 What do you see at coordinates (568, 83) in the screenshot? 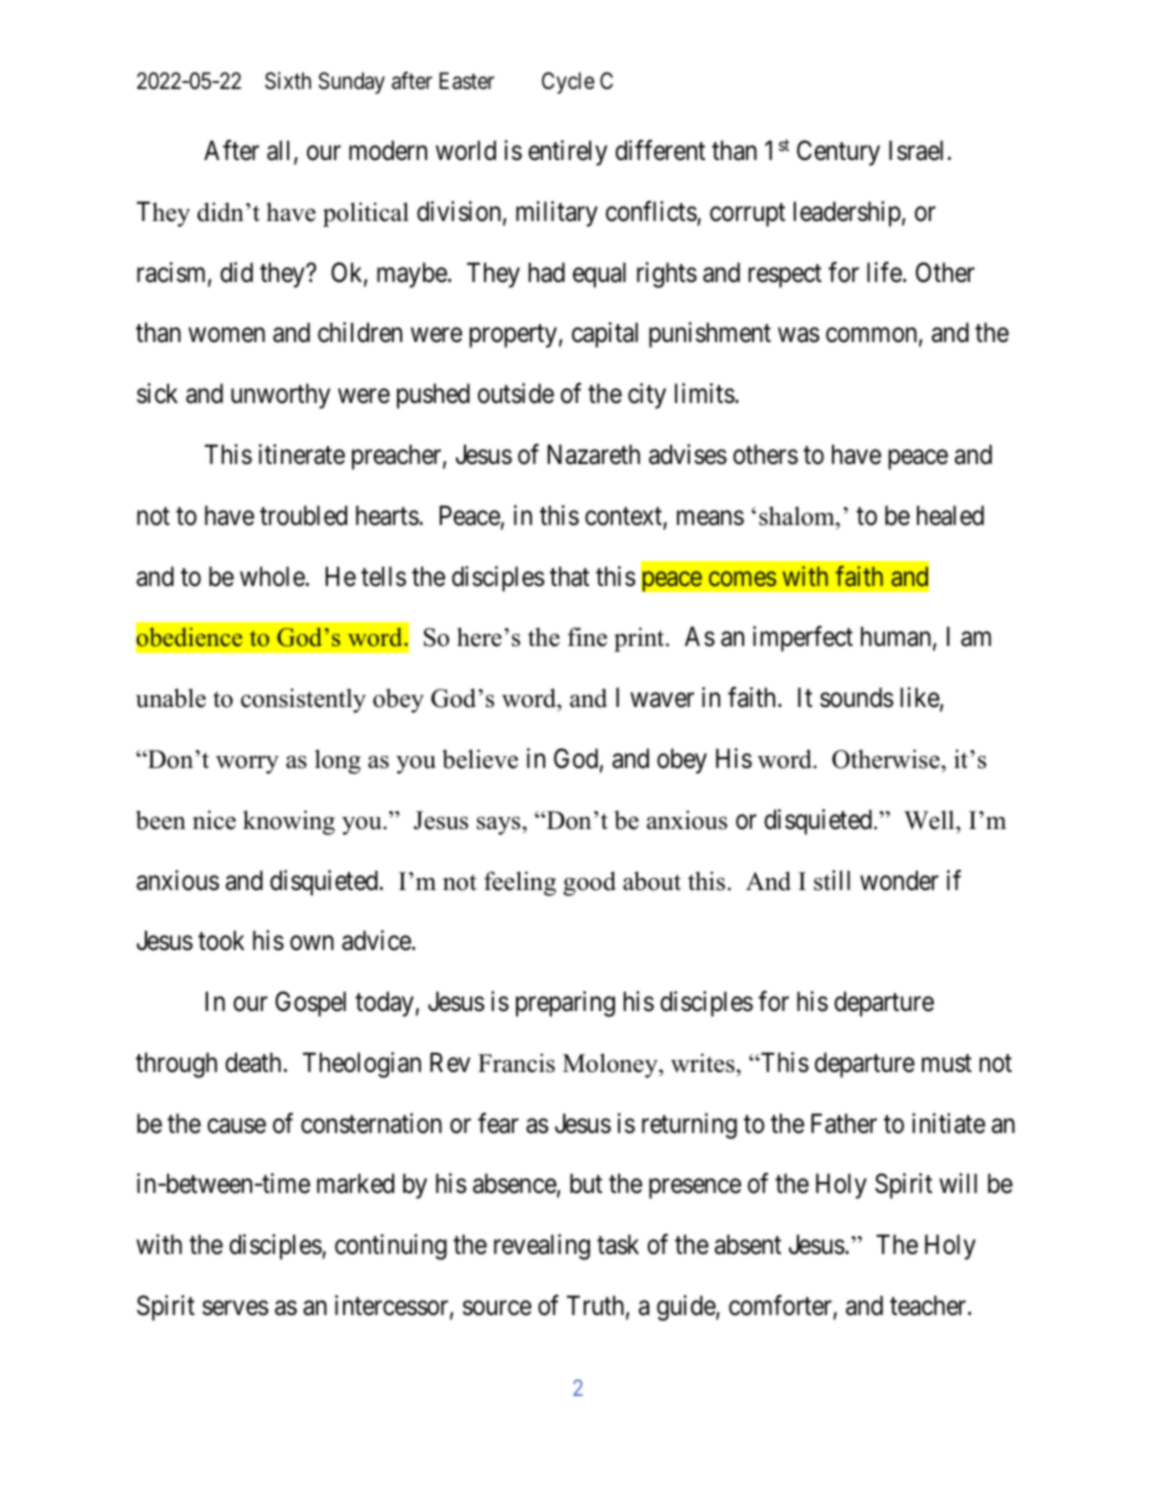
I see `Cycle` at bounding box center [568, 83].
